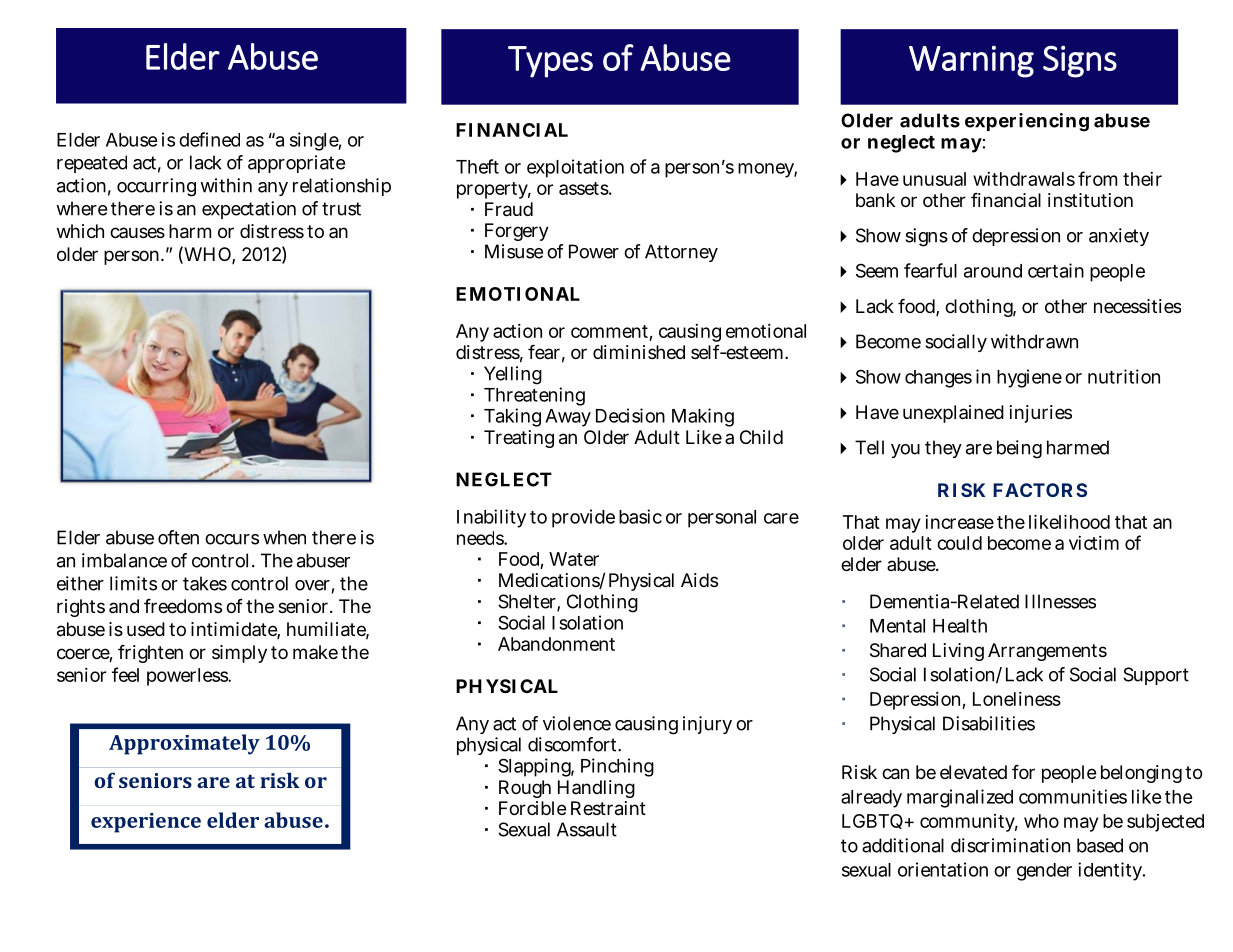  Describe the element at coordinates (587, 829) in the page. I see `Assault` at that location.
